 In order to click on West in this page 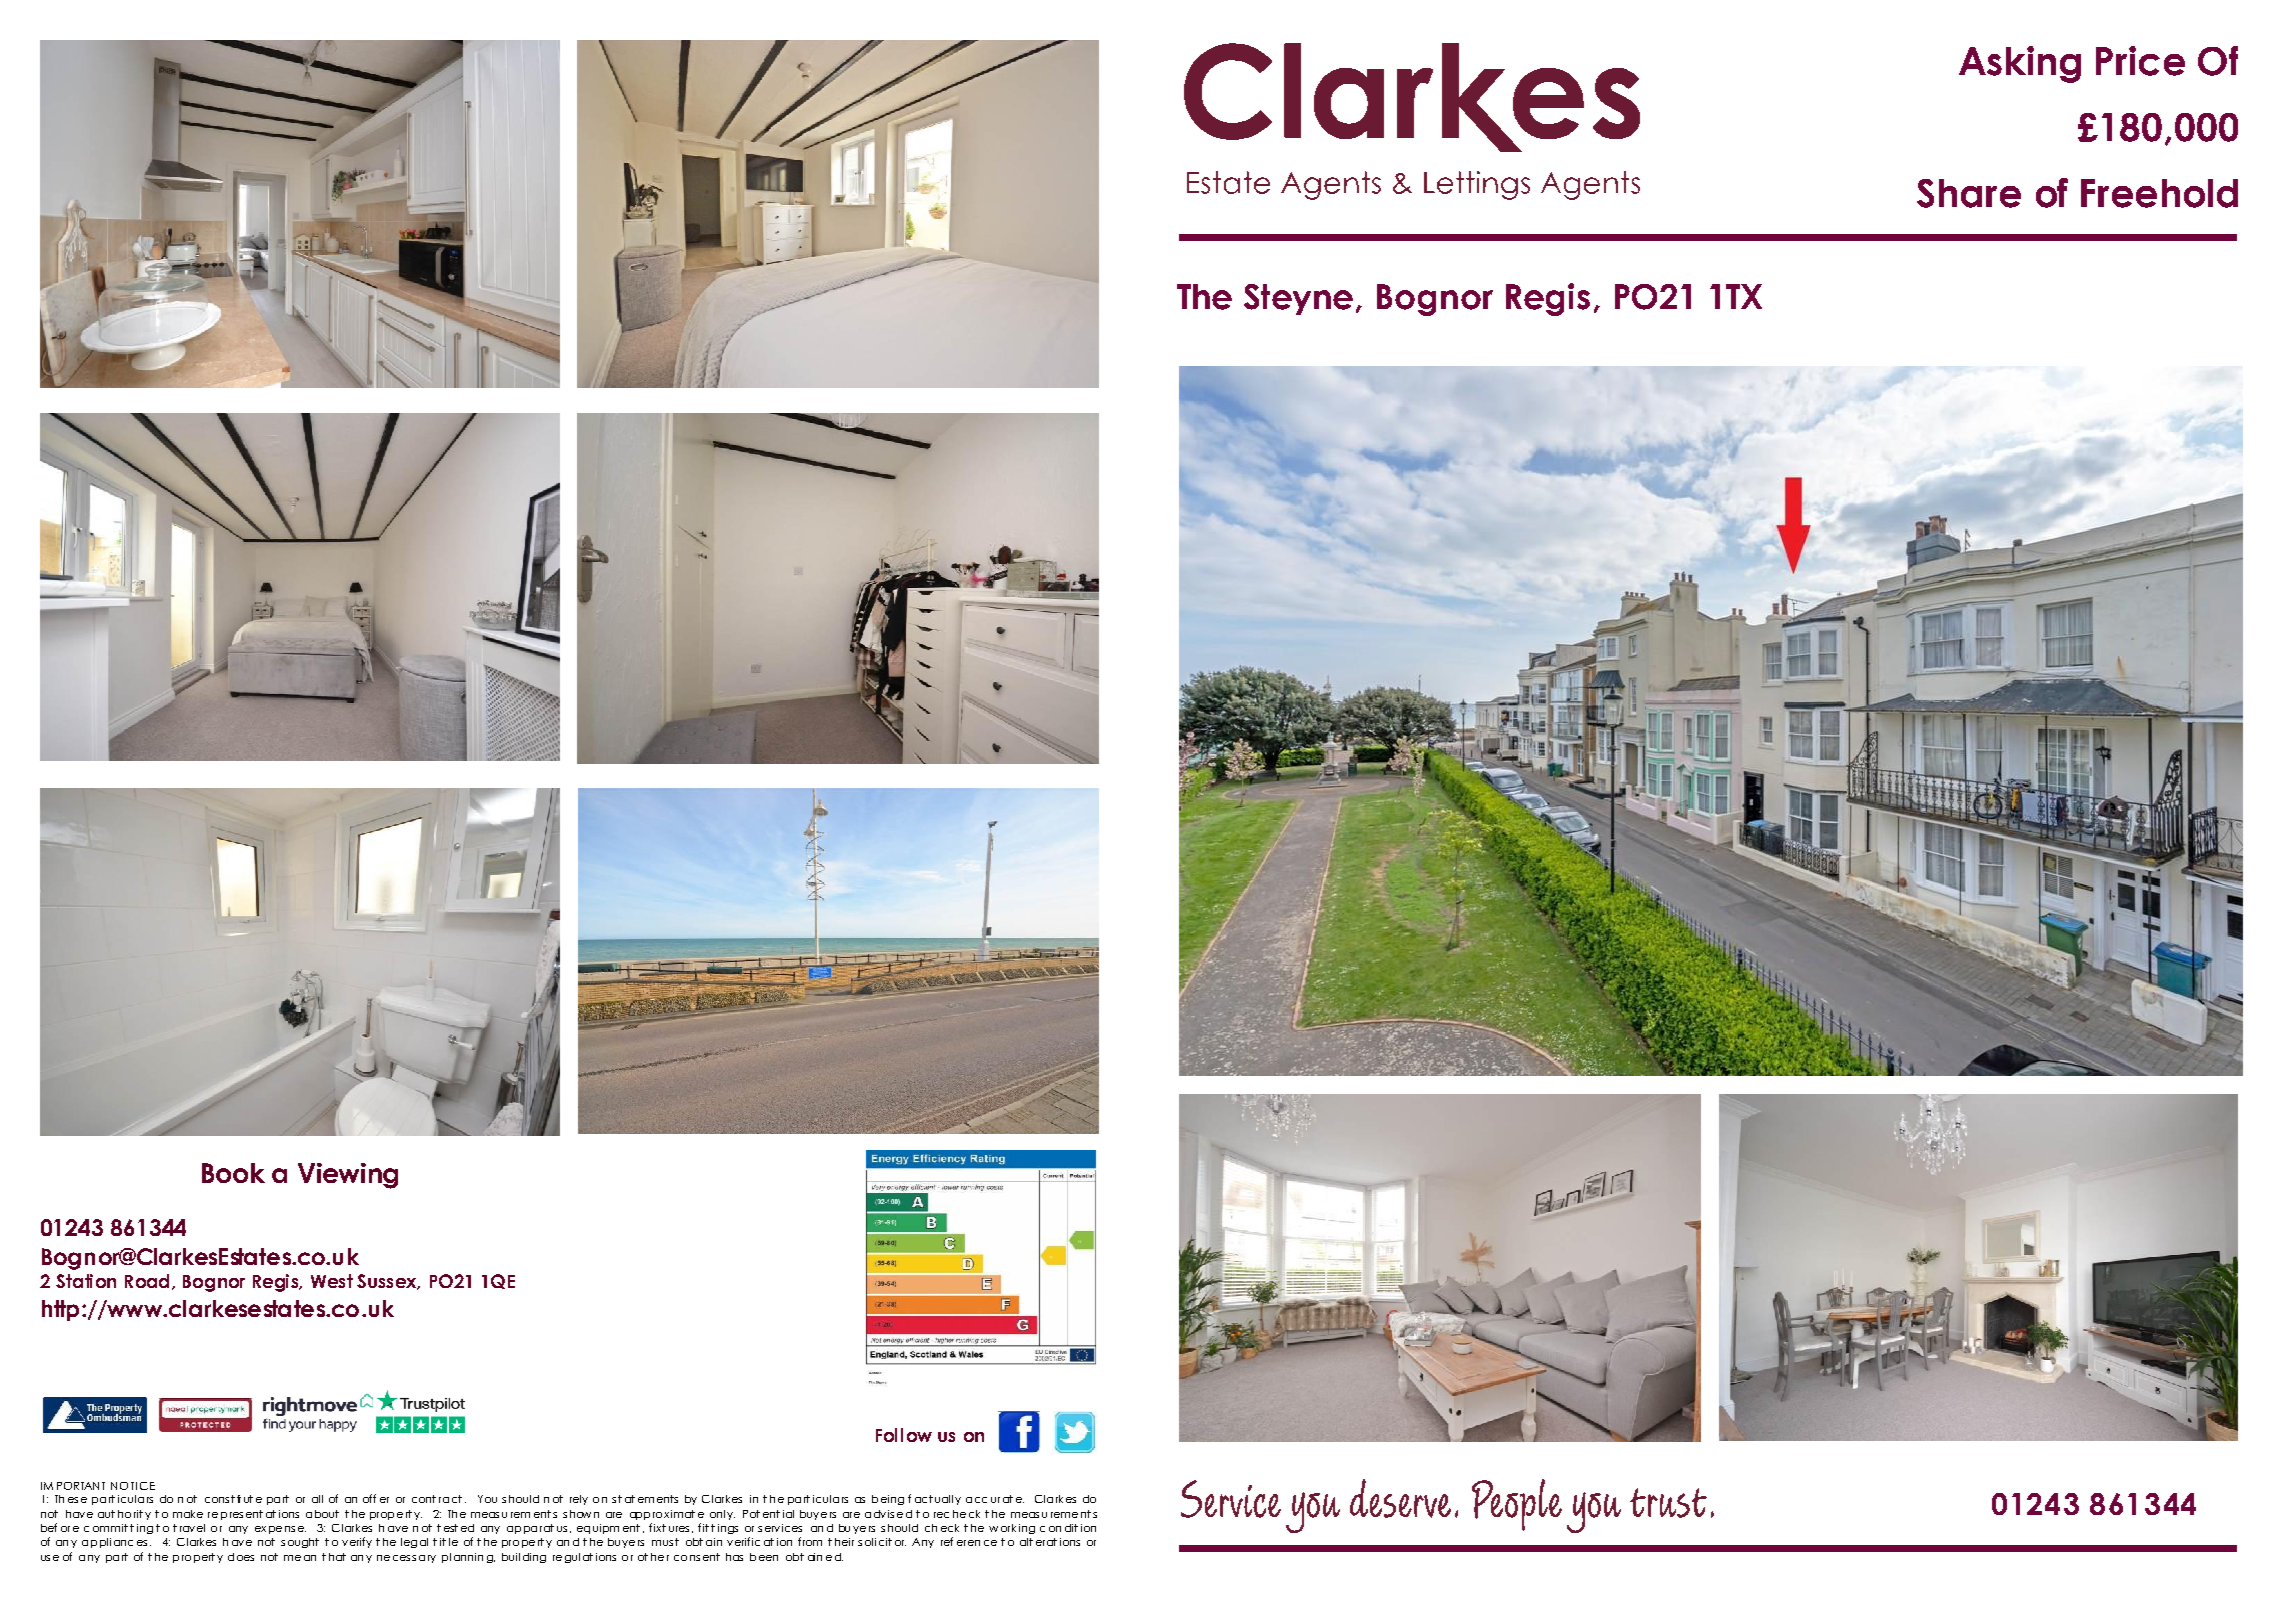, I will do `click(332, 1281)`.
